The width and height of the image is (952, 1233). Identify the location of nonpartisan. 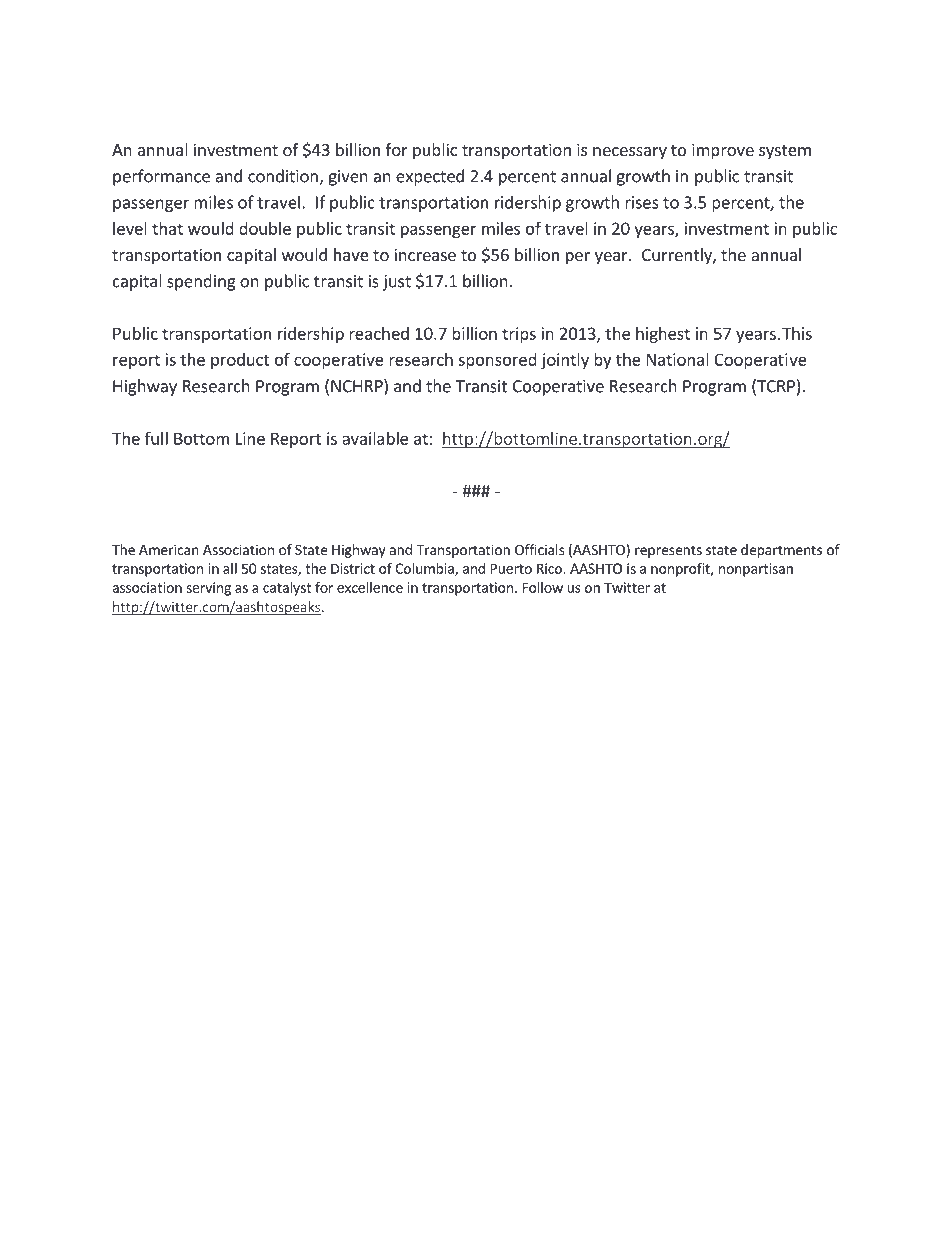
(756, 570).
